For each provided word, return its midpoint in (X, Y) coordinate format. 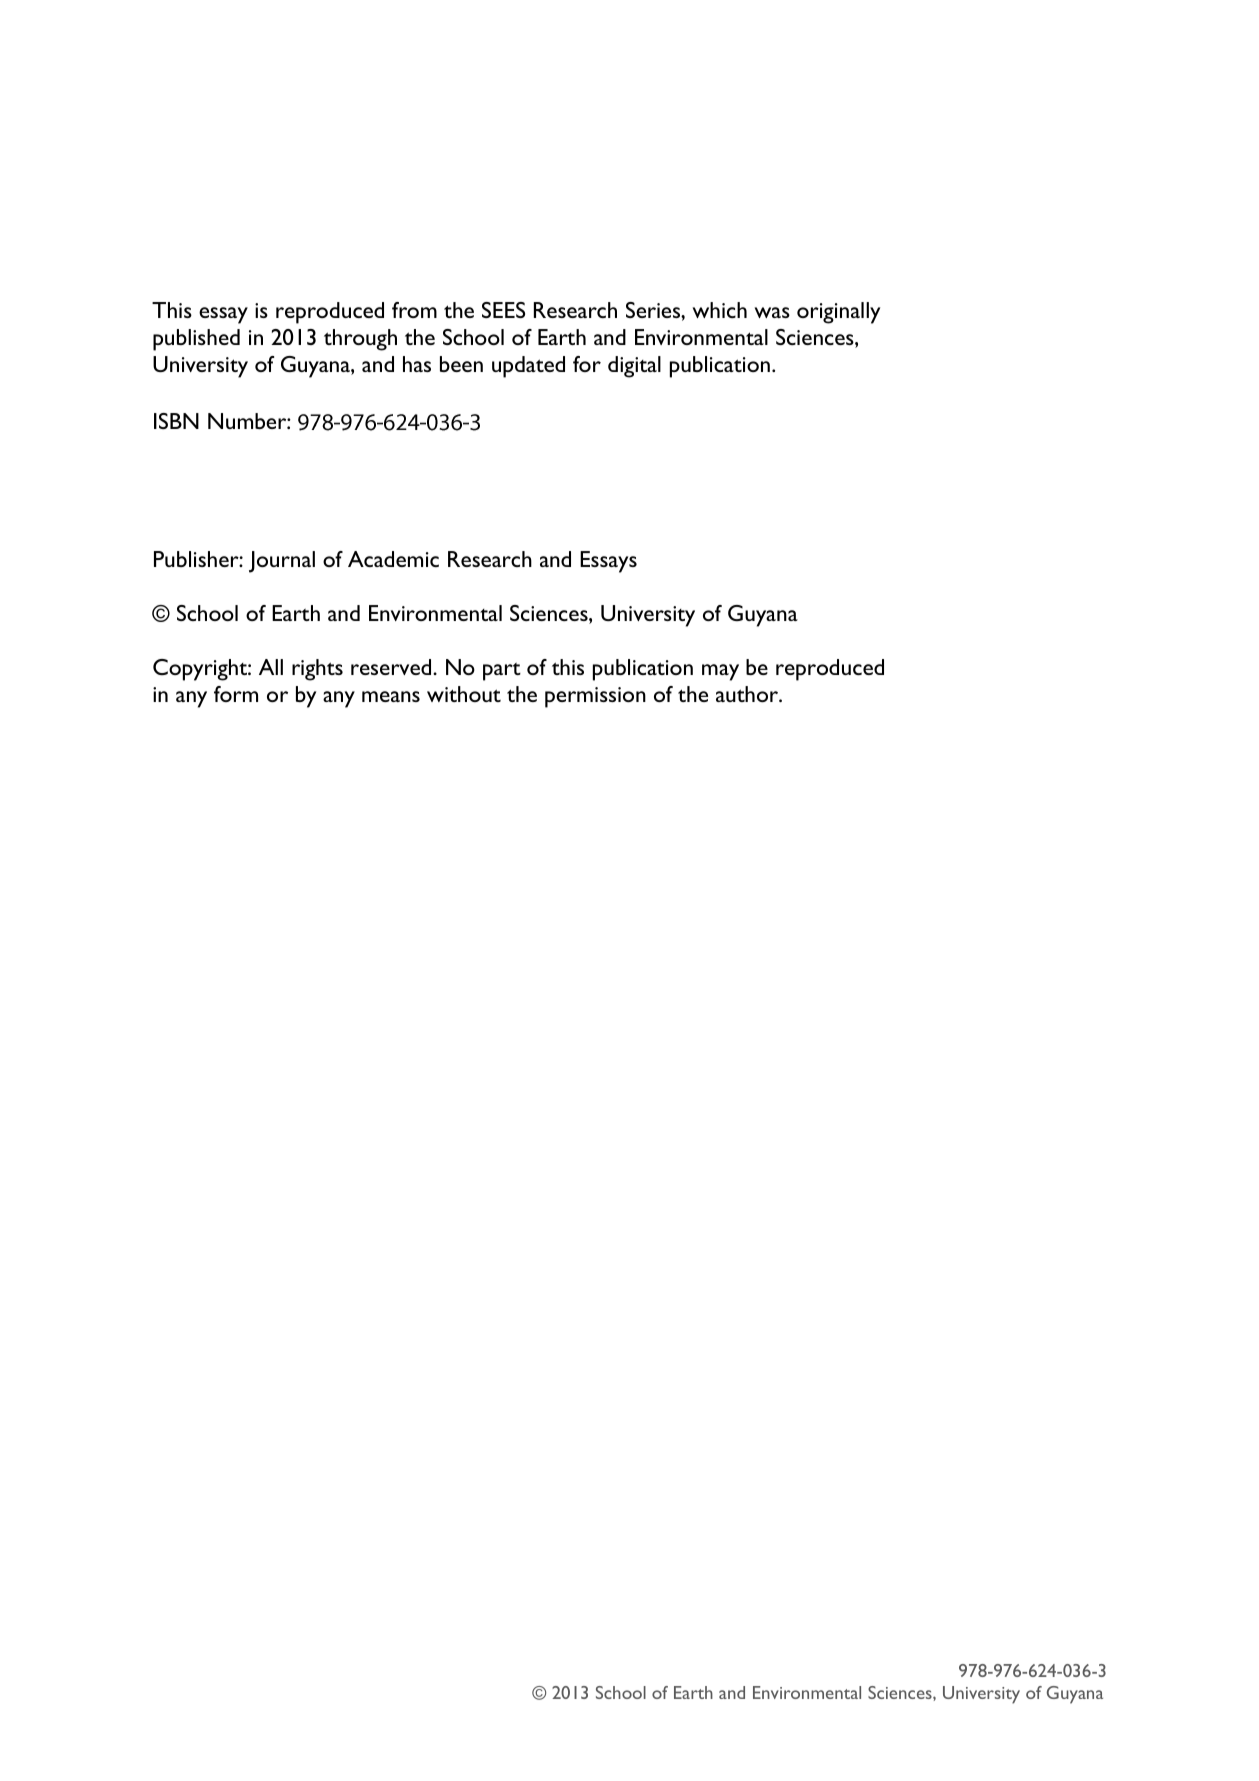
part (502, 672)
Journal (282, 562)
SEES (503, 310)
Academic (393, 559)
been (461, 364)
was (772, 312)
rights (317, 670)
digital (634, 367)
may (720, 672)
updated (528, 367)
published (196, 340)
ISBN (176, 421)
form (236, 694)
